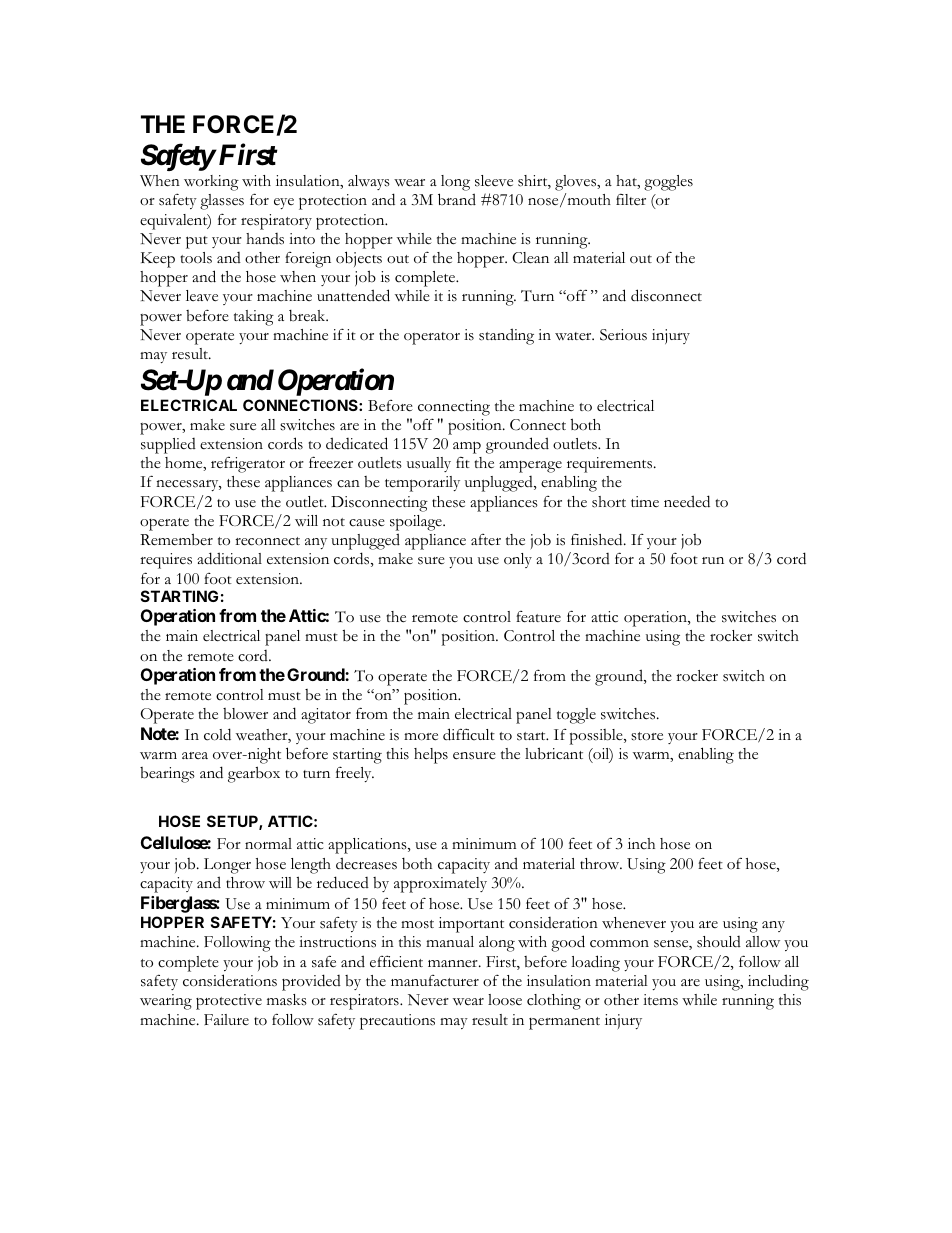  What do you see at coordinates (229, 558) in the image?
I see `additional` at bounding box center [229, 558].
